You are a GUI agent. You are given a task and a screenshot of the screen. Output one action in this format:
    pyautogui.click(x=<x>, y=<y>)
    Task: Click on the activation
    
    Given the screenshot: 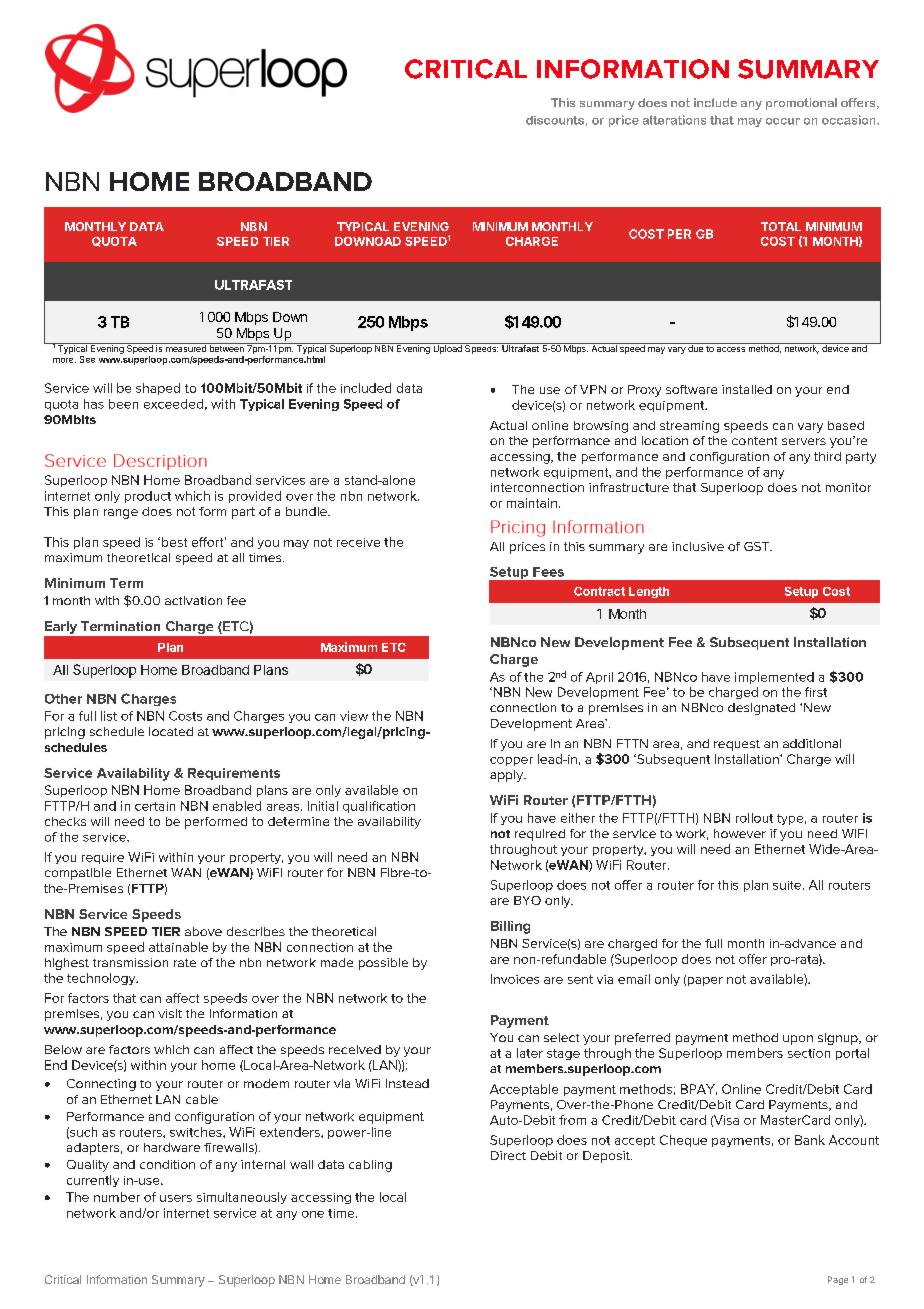 What is the action you would take?
    pyautogui.click(x=193, y=600)
